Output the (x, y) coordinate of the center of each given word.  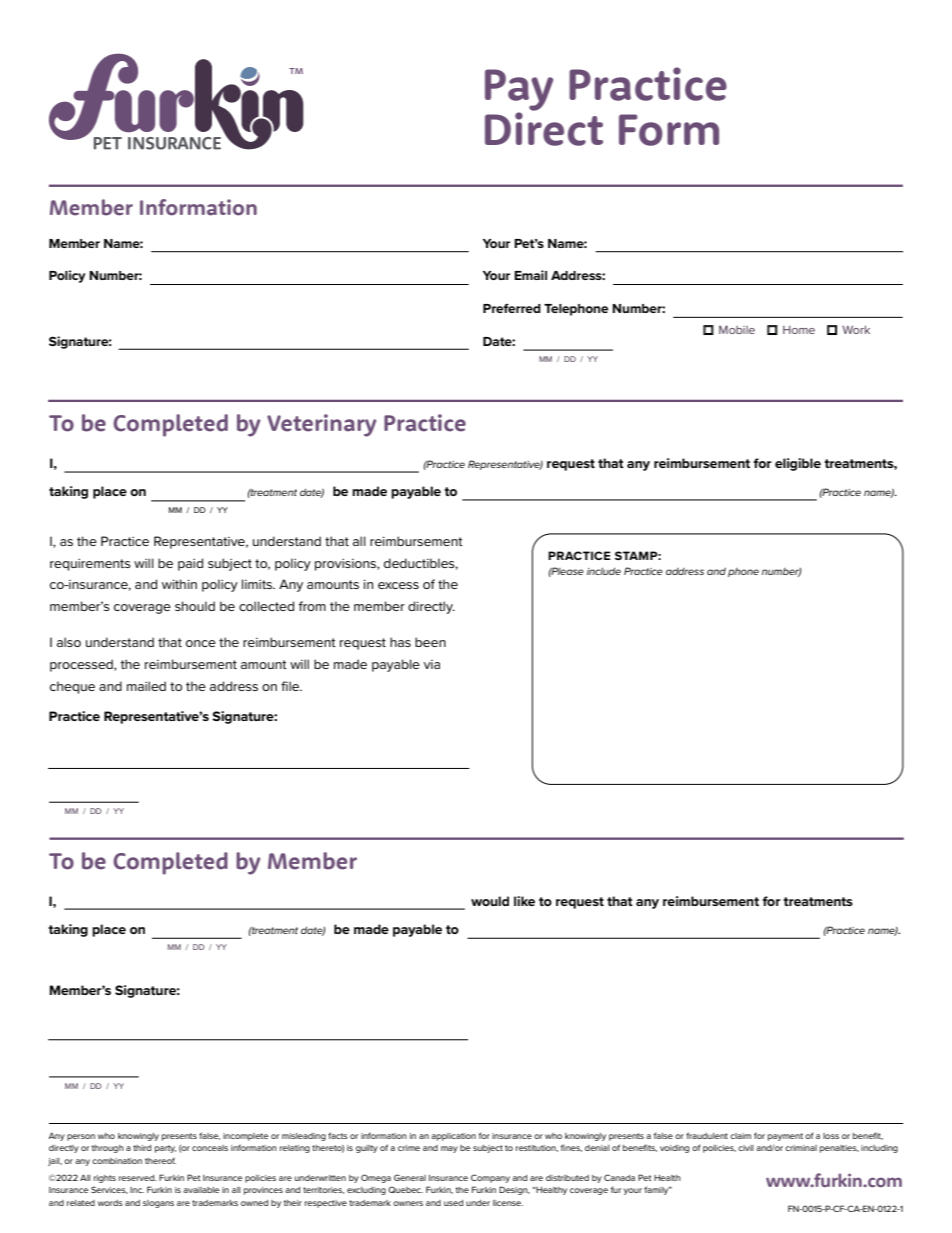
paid (190, 564)
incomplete (246, 1137)
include (604, 571)
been (430, 642)
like (524, 901)
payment (785, 1137)
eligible (798, 464)
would (490, 901)
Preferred (512, 308)
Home (799, 330)
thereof (160, 1160)
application (453, 1137)
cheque (72, 687)
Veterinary (321, 425)
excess (398, 585)
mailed (146, 686)
